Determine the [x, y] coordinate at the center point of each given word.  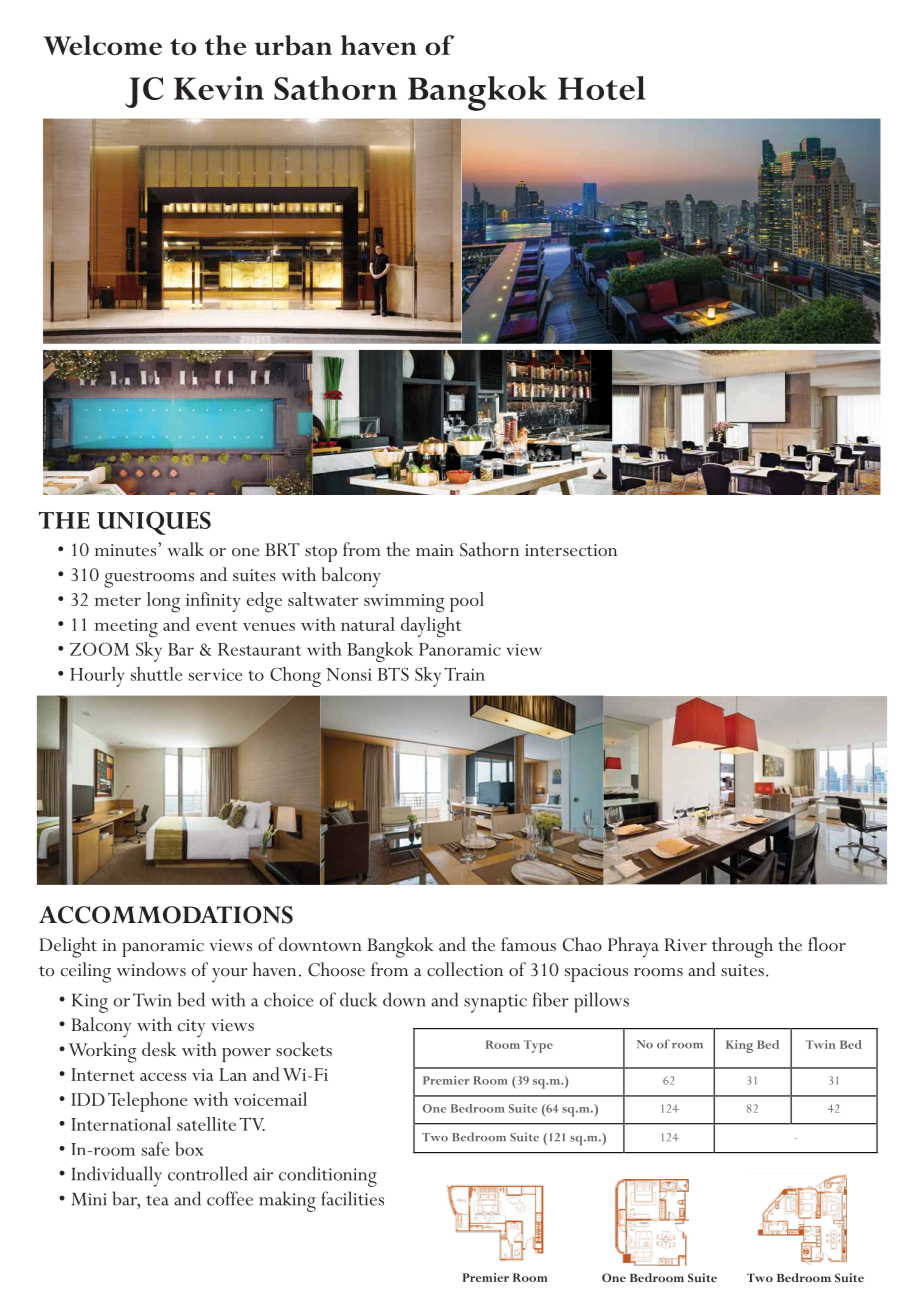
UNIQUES [154, 523]
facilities [352, 1198]
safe [155, 1149]
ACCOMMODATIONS [166, 915]
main [435, 550]
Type [538, 1046]
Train [465, 674]
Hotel [602, 88]
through [742, 947]
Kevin [219, 88]
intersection [571, 550]
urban [293, 45]
